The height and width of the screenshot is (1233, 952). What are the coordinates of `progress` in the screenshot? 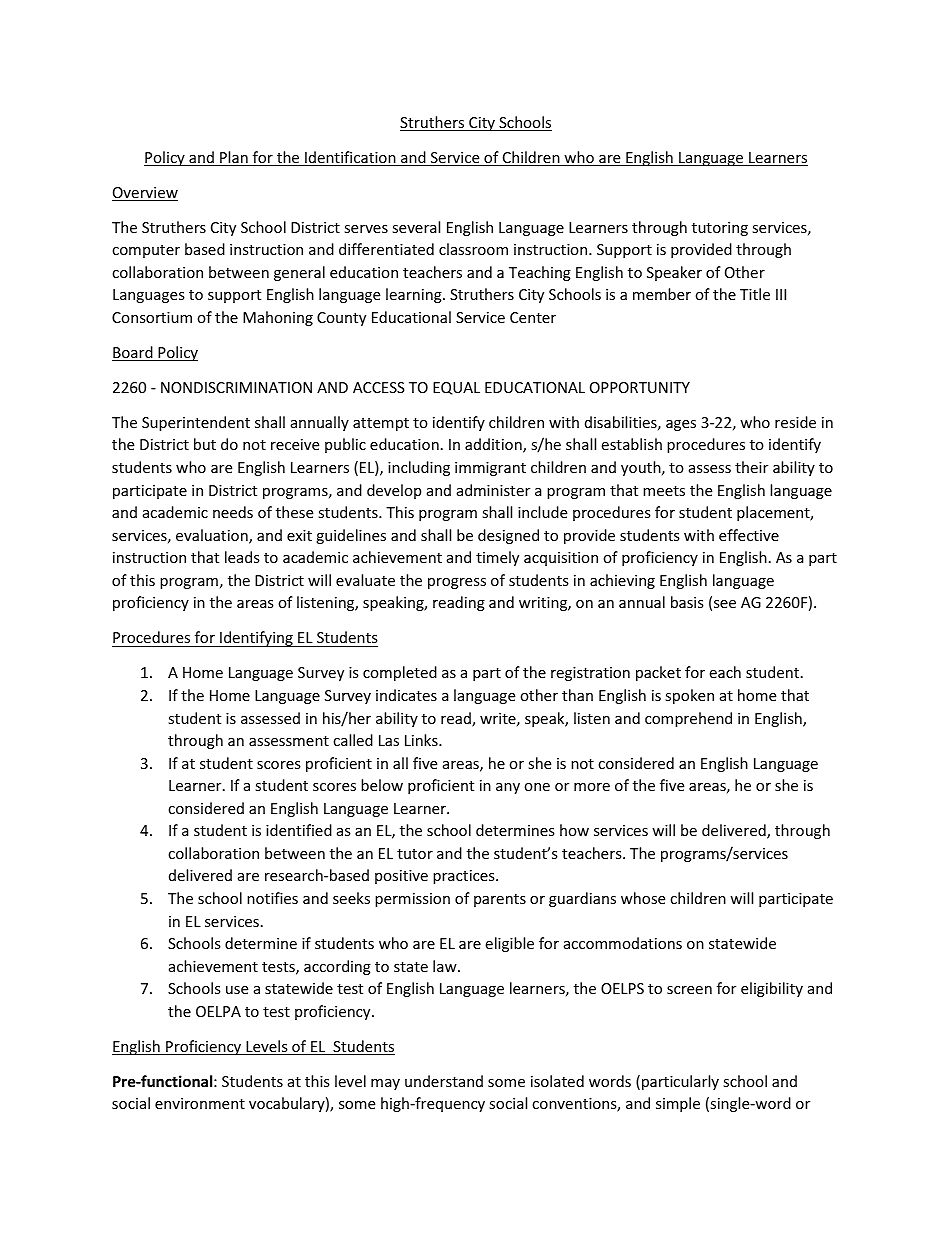 It's located at (457, 583).
